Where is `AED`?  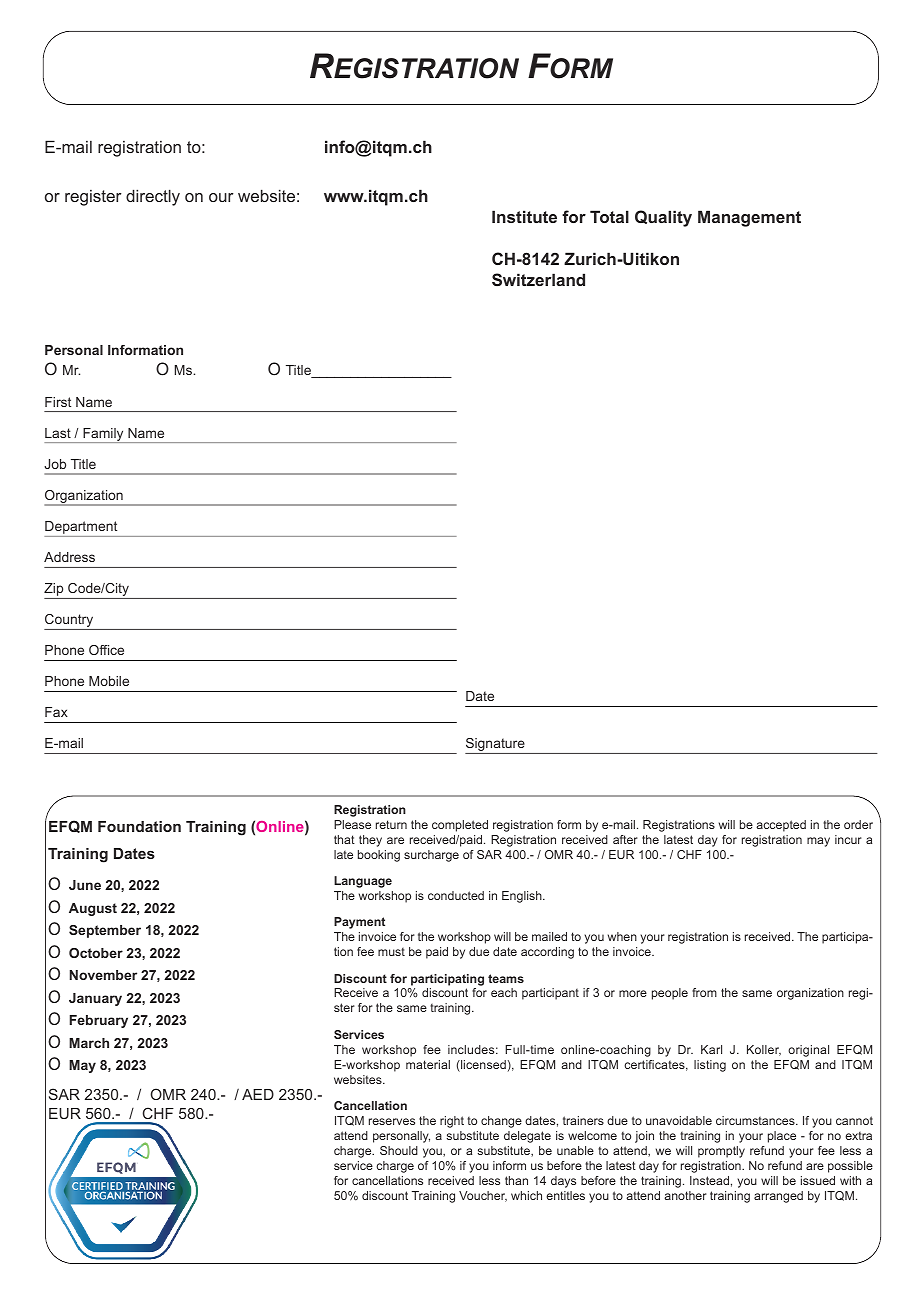 AED is located at coordinates (258, 1094).
